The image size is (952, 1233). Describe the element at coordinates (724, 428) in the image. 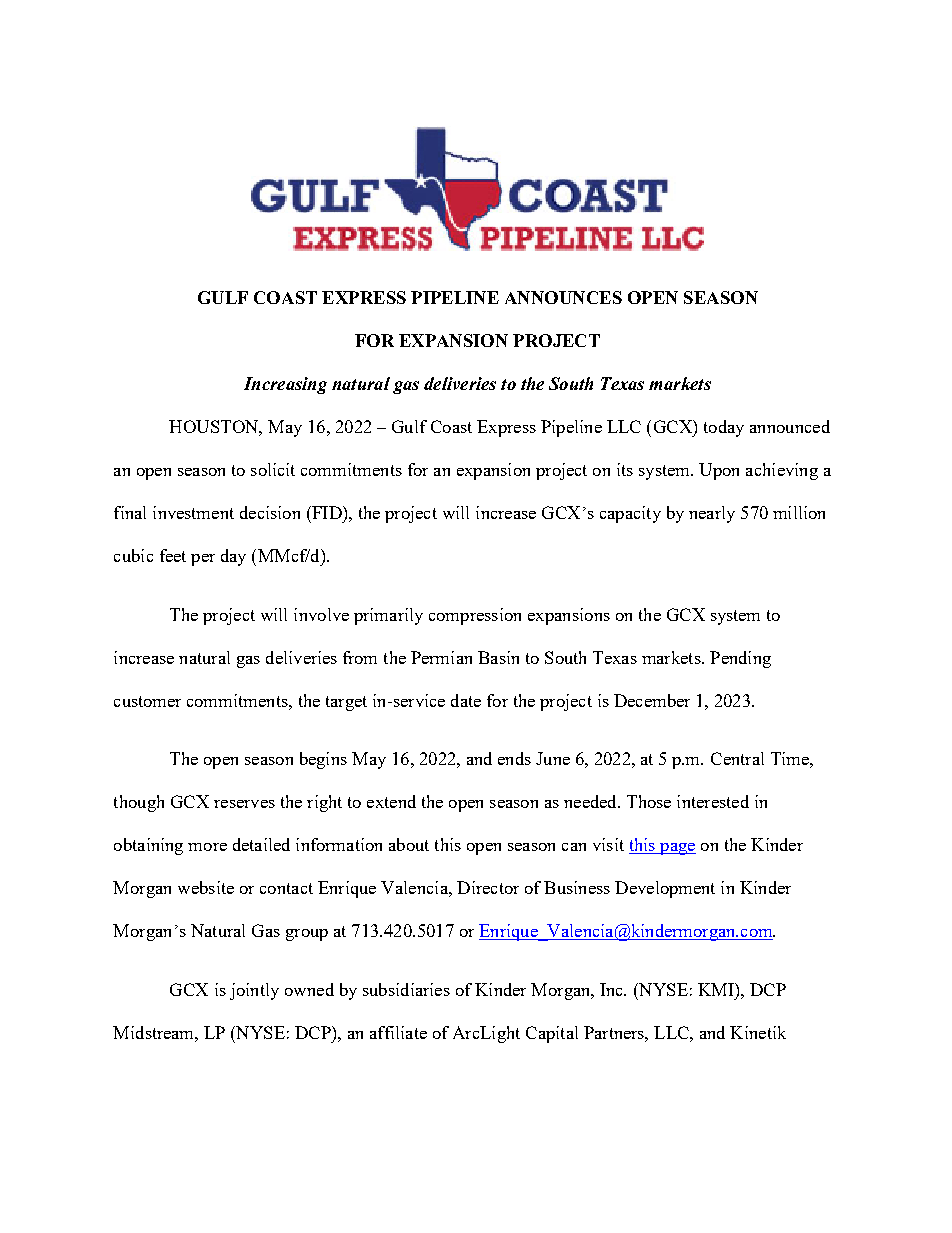

I see `today` at that location.
